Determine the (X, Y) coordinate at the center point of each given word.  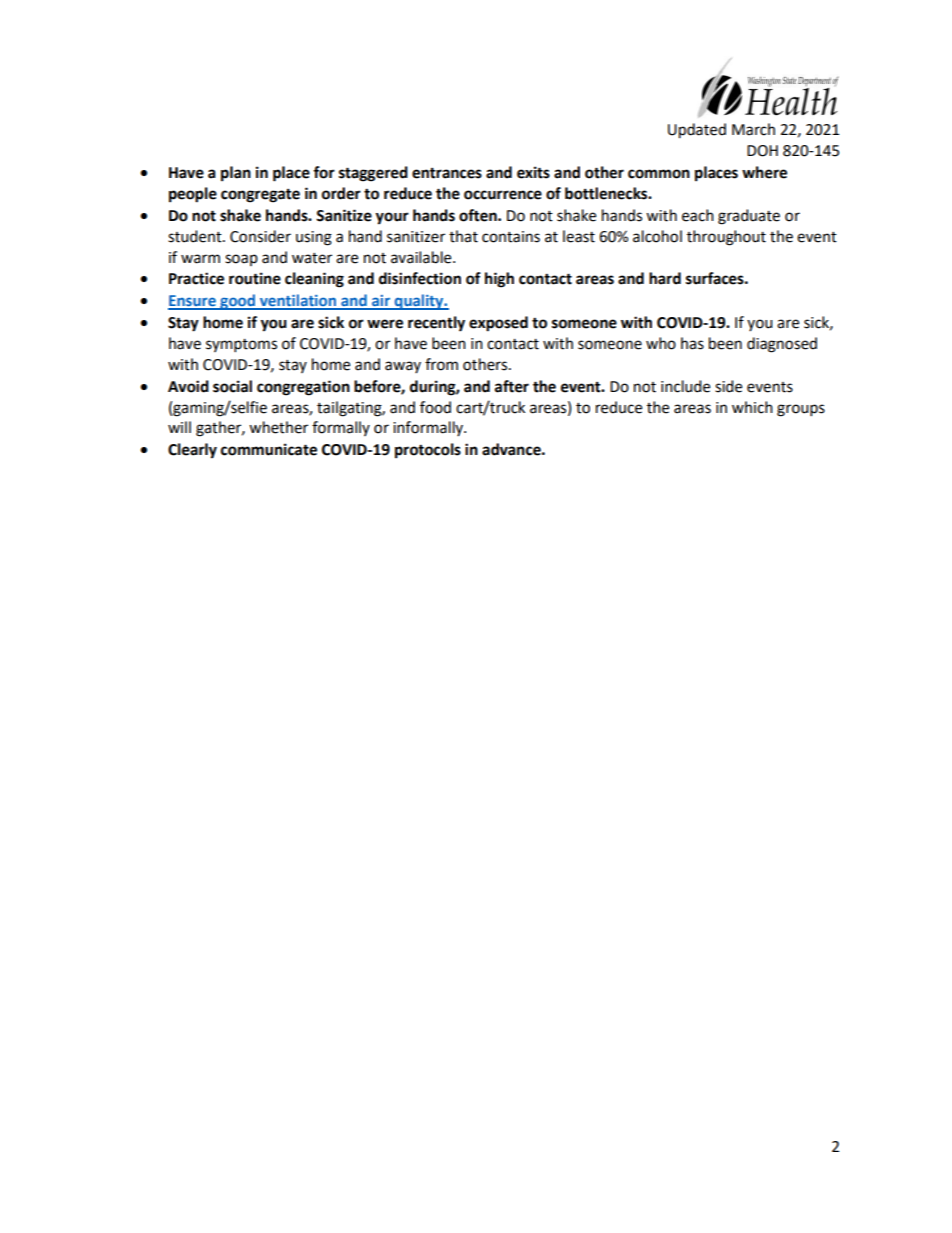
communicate (269, 449)
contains (511, 237)
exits (533, 172)
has (692, 343)
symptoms (241, 346)
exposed (498, 324)
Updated (697, 131)
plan (236, 174)
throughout (726, 238)
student (196, 236)
